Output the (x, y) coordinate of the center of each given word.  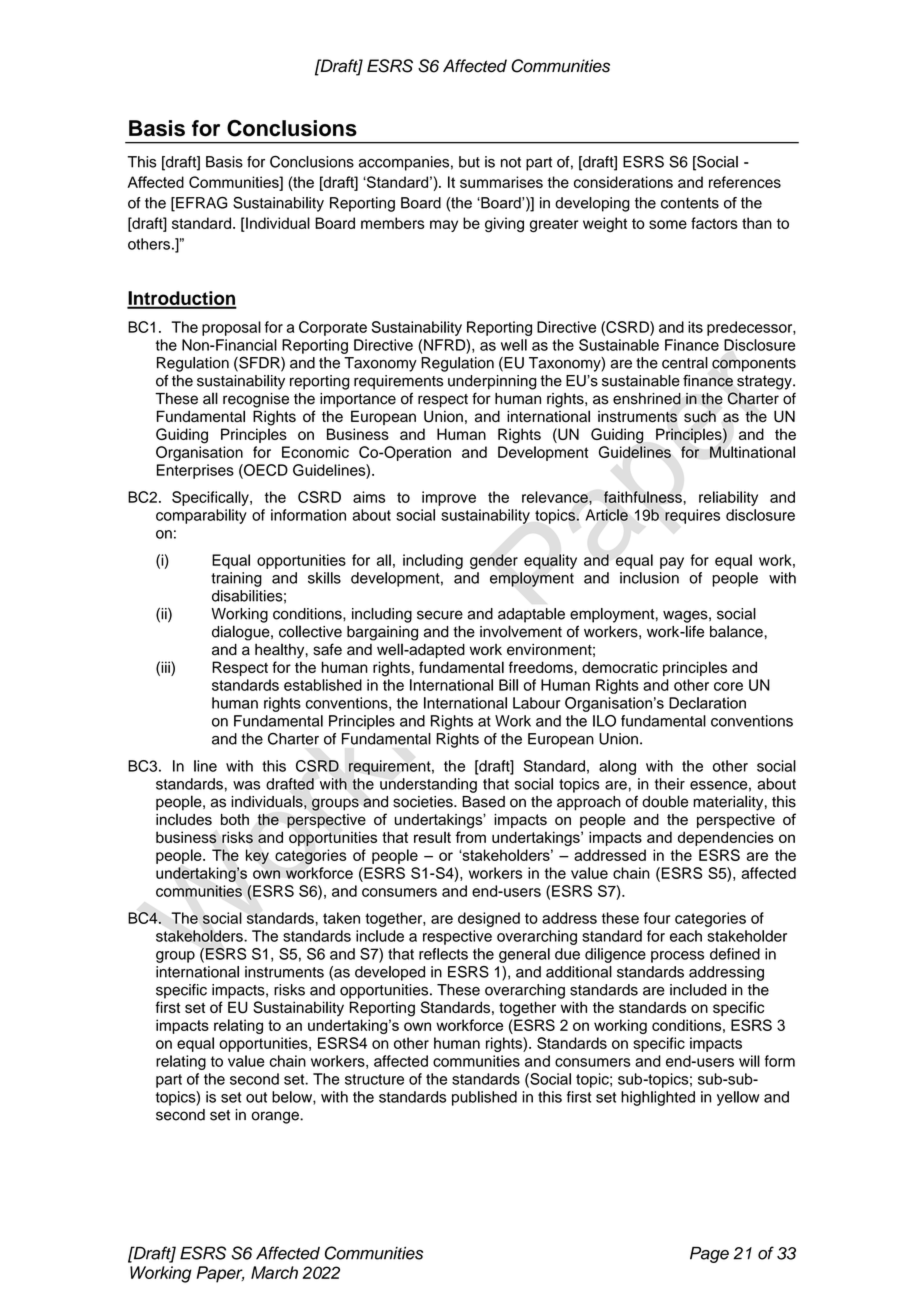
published (484, 1098)
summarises (501, 182)
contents (690, 203)
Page (709, 1255)
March (274, 1272)
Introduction (182, 299)
